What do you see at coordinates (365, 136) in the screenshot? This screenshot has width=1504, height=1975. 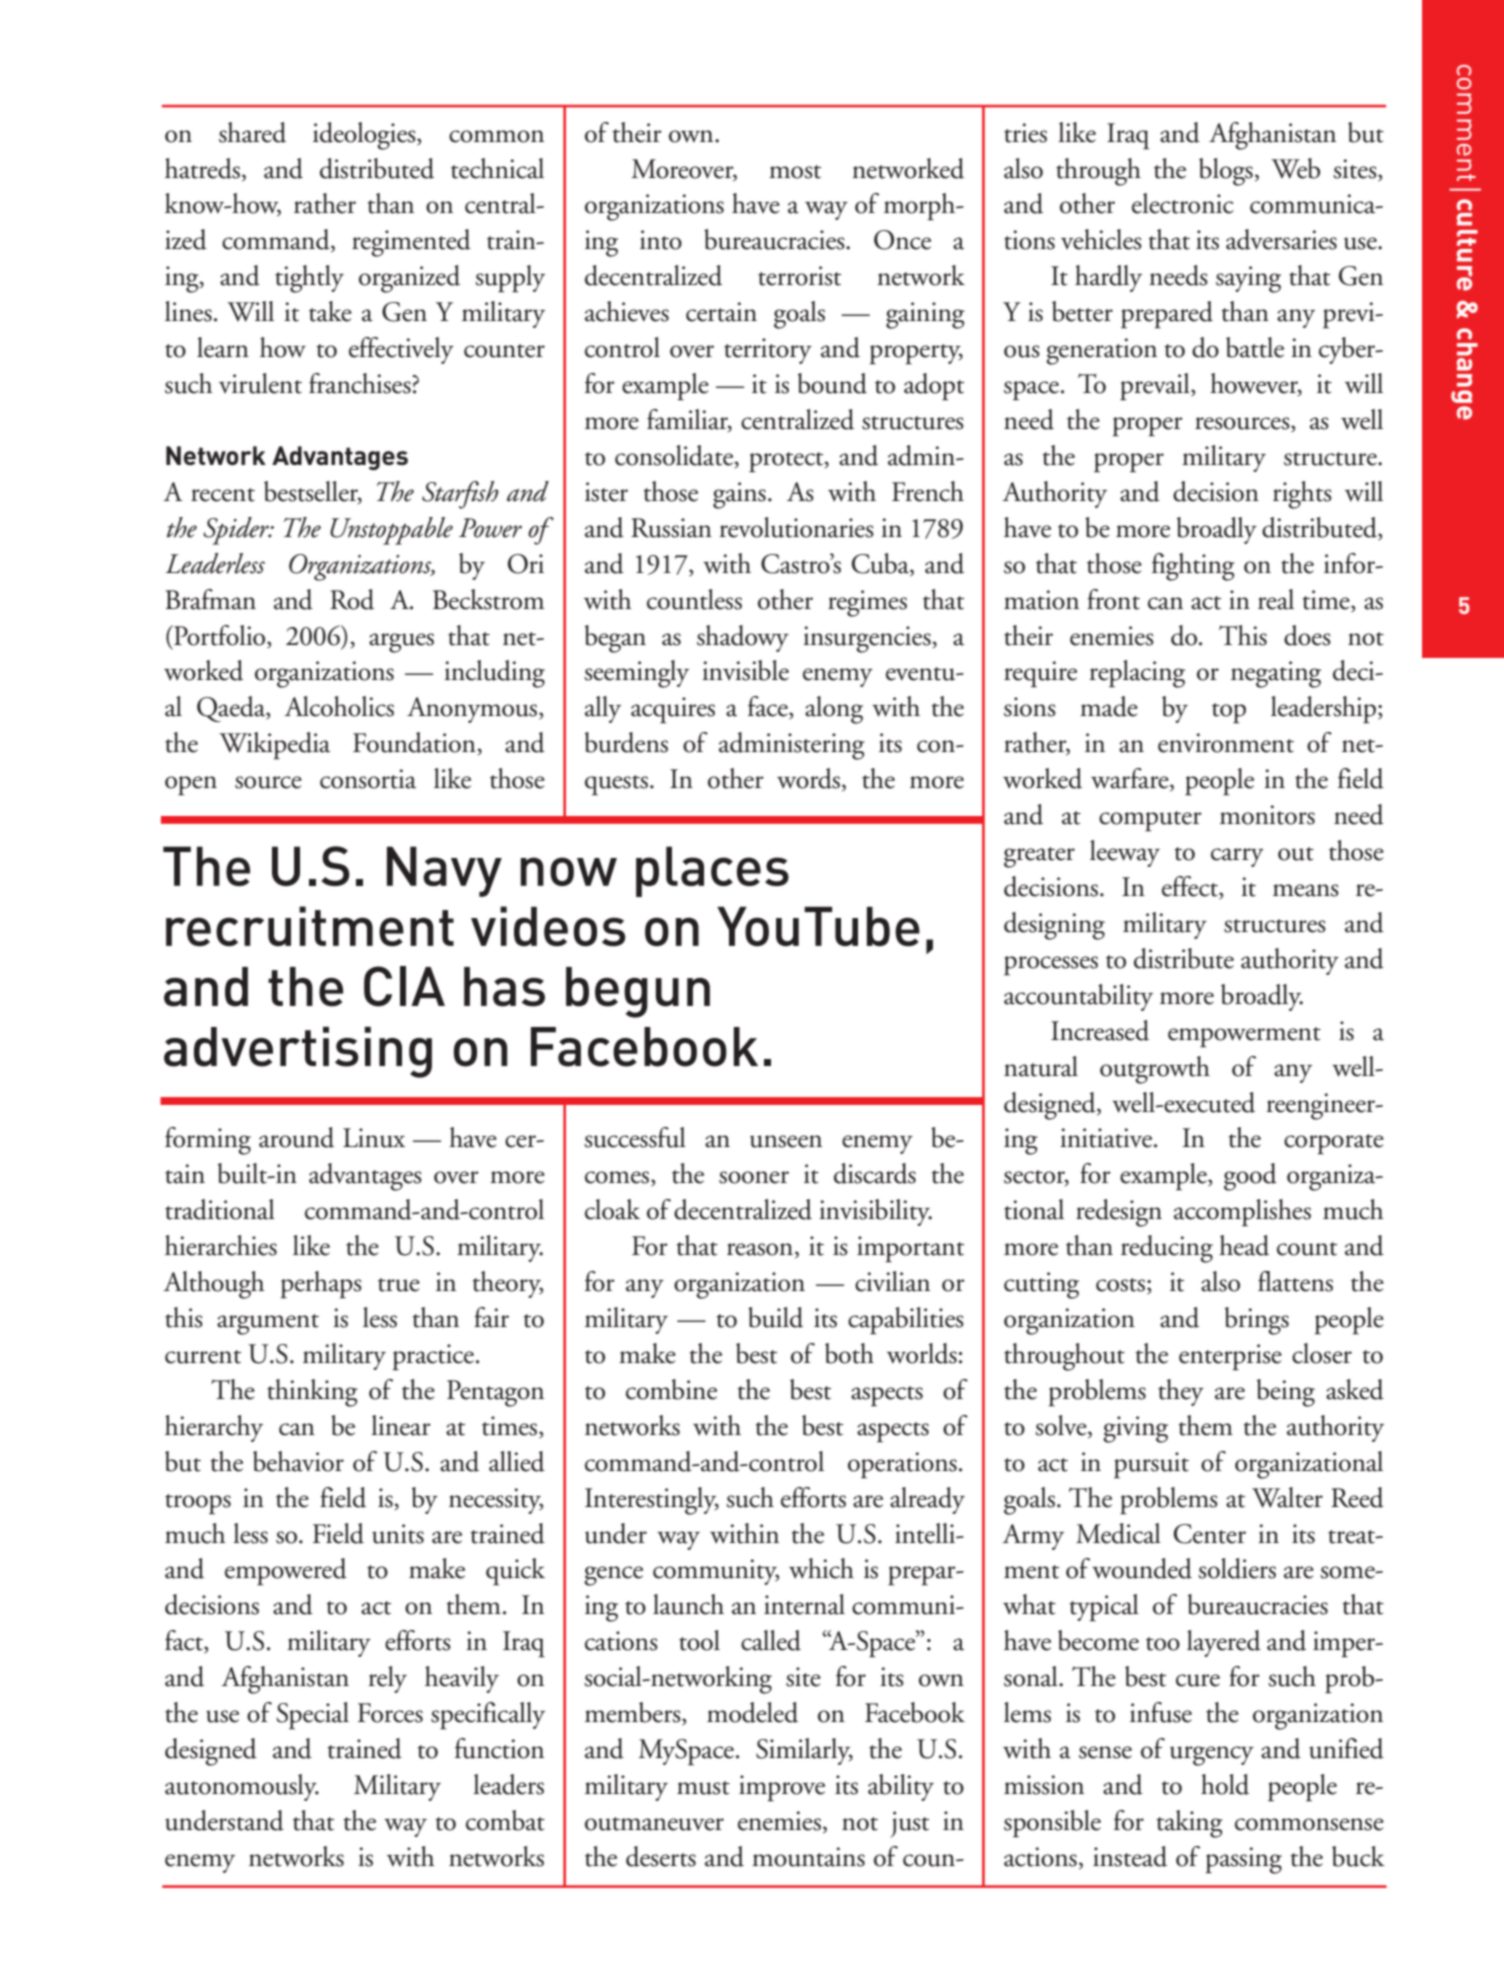 I see `ideologies` at bounding box center [365, 136].
